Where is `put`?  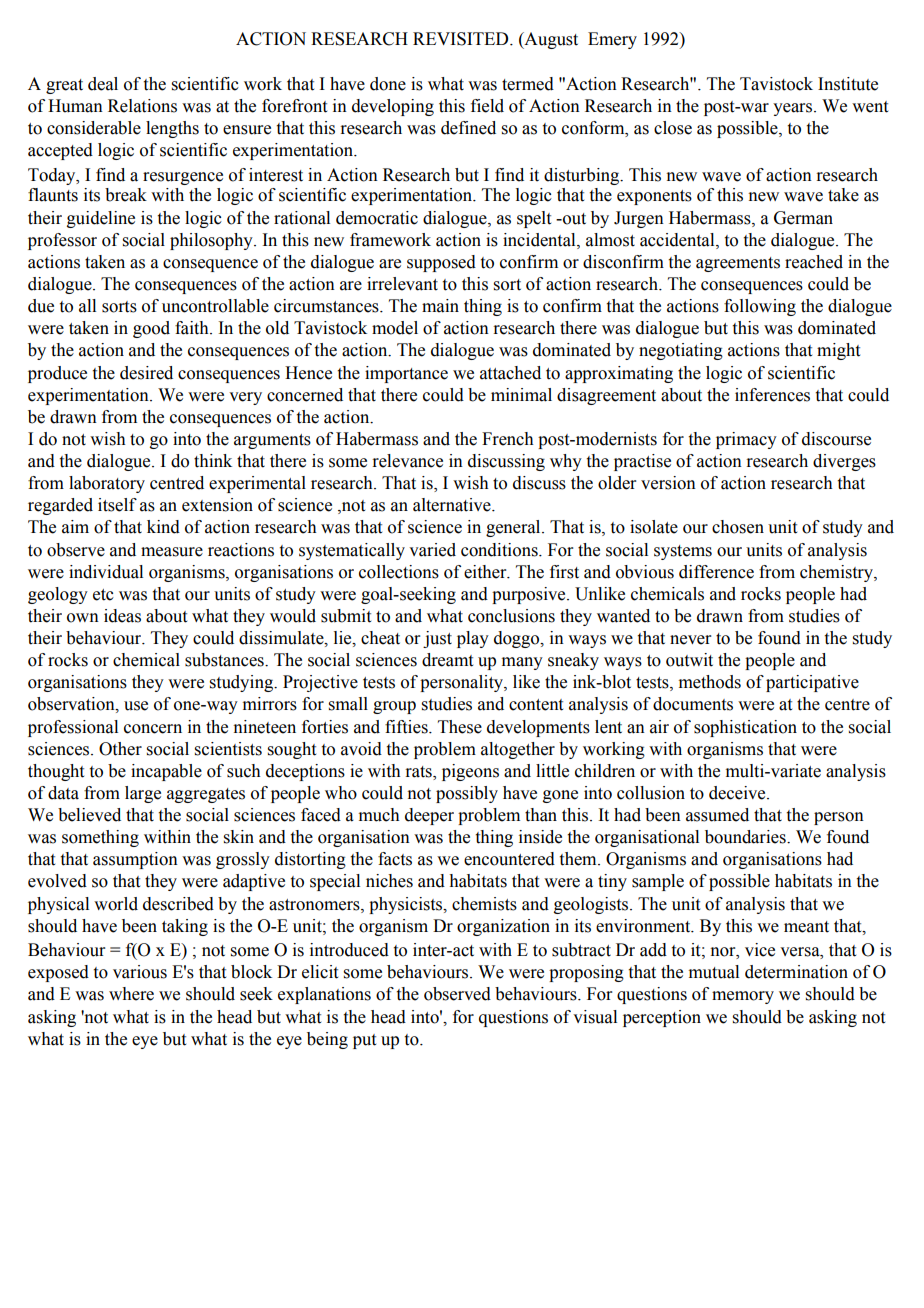
put is located at coordinates (364, 1041).
